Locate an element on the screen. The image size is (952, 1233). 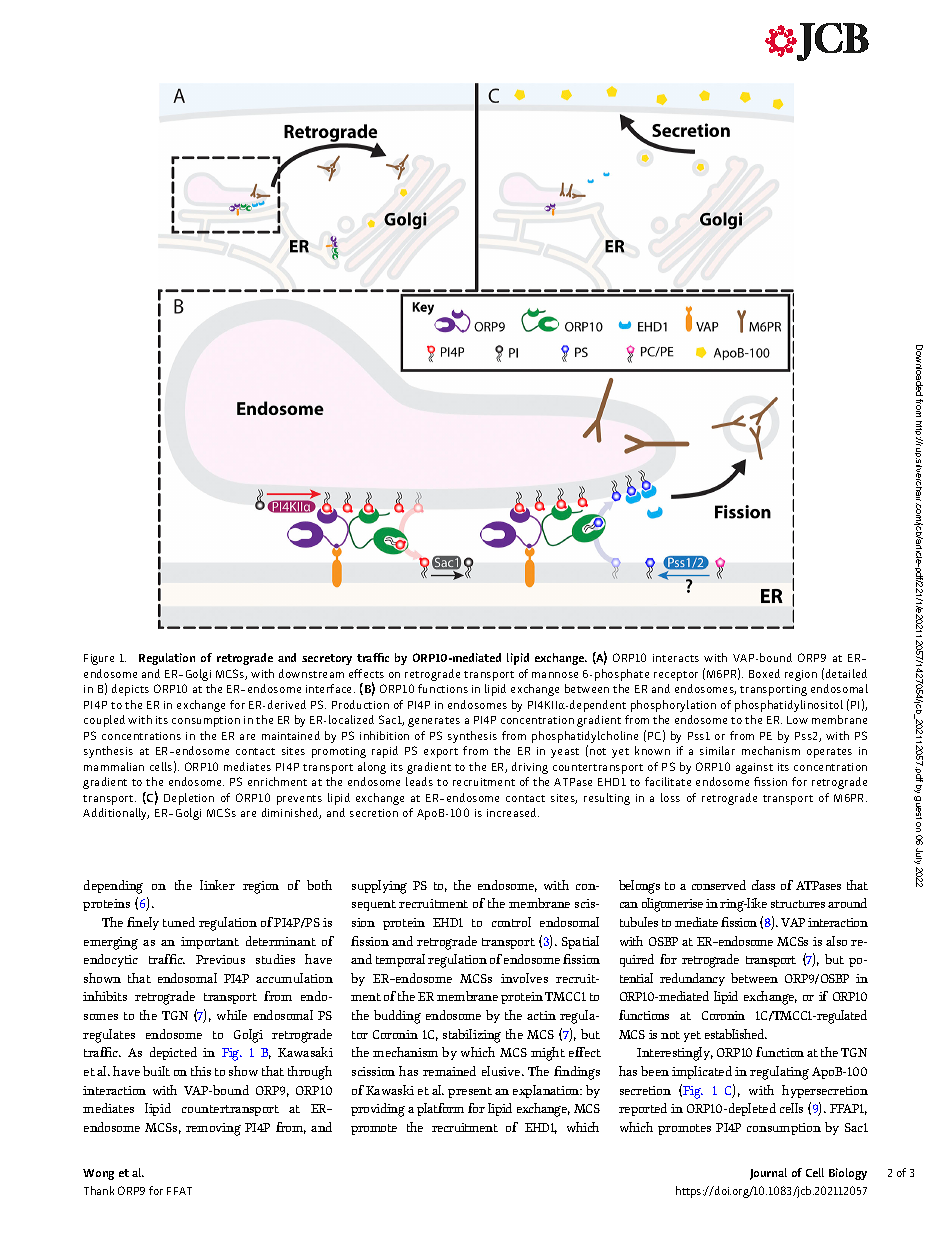
mannose is located at coordinates (555, 675).
